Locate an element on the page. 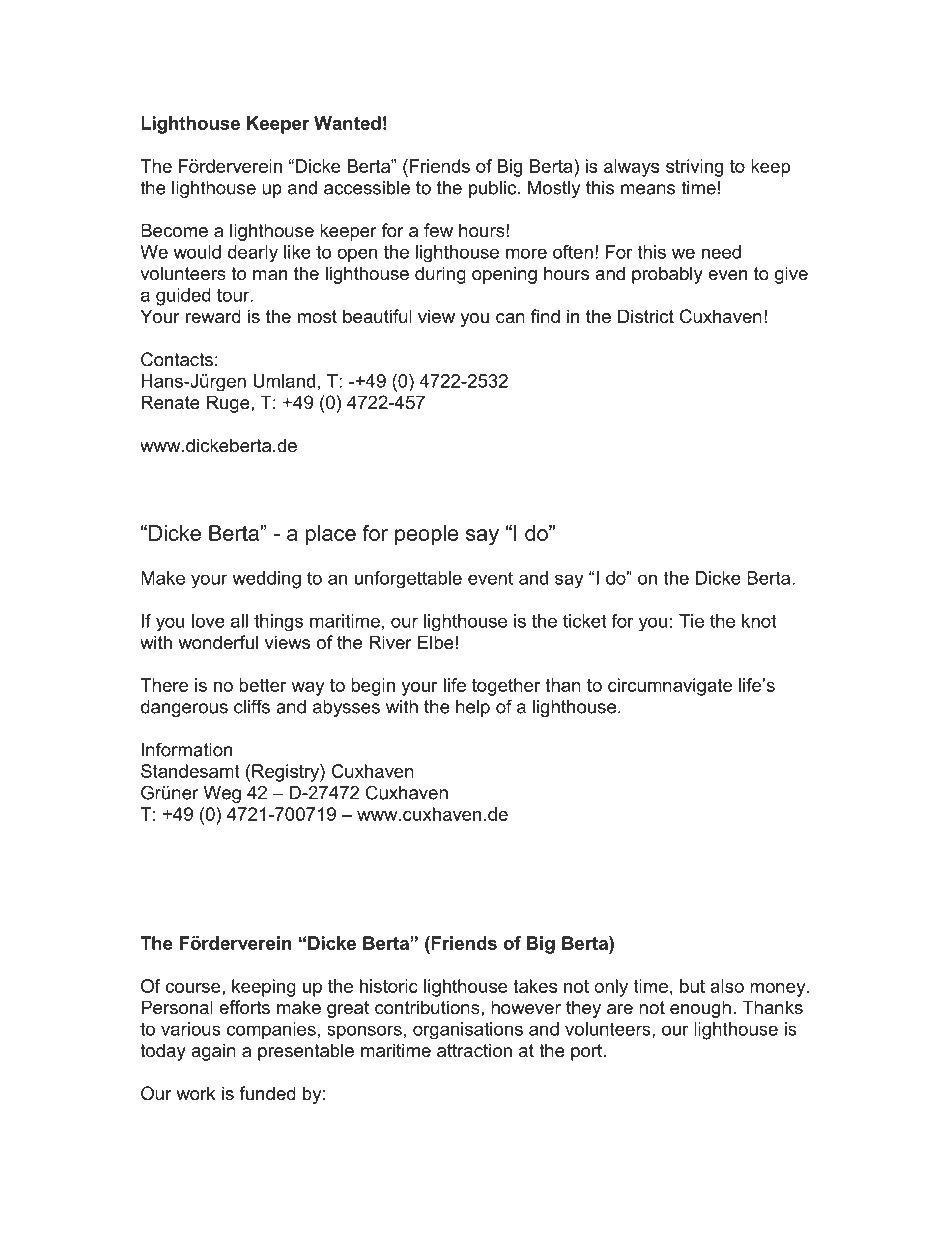 The height and width of the image is (1233, 952). District is located at coordinates (646, 316).
